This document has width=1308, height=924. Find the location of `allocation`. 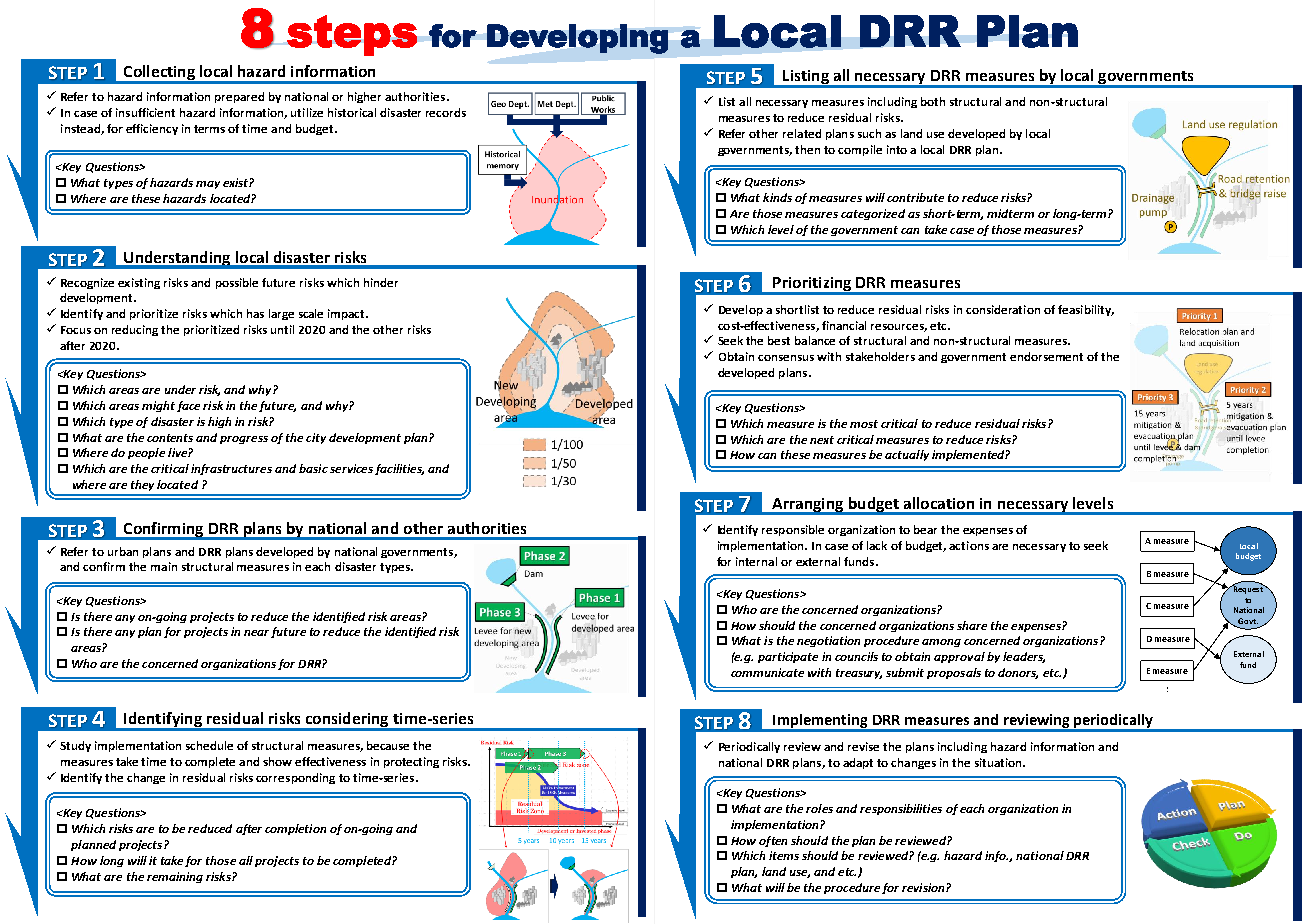

allocation is located at coordinates (939, 503).
